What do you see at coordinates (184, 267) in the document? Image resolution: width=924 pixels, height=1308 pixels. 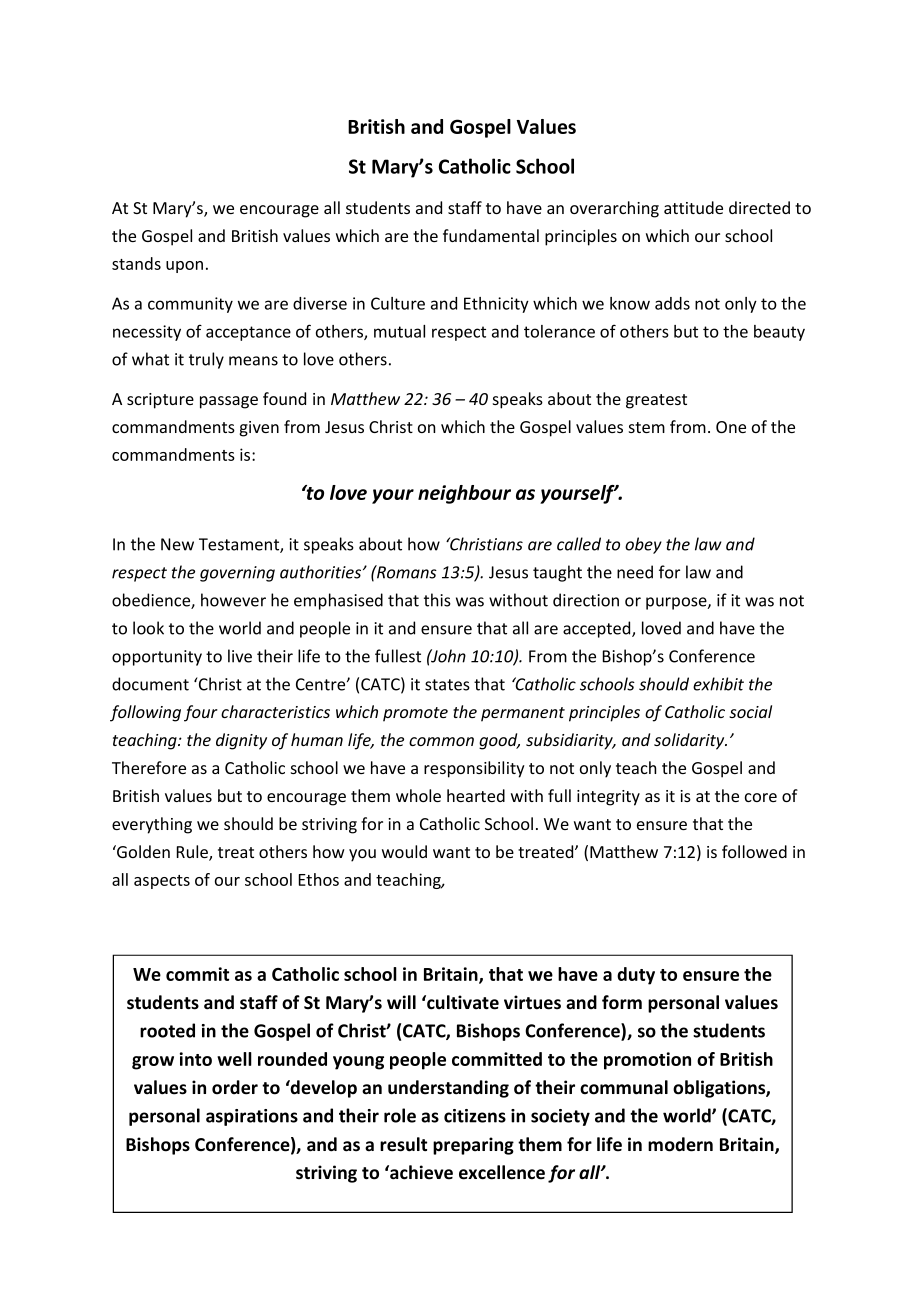 I see `upon` at bounding box center [184, 267].
